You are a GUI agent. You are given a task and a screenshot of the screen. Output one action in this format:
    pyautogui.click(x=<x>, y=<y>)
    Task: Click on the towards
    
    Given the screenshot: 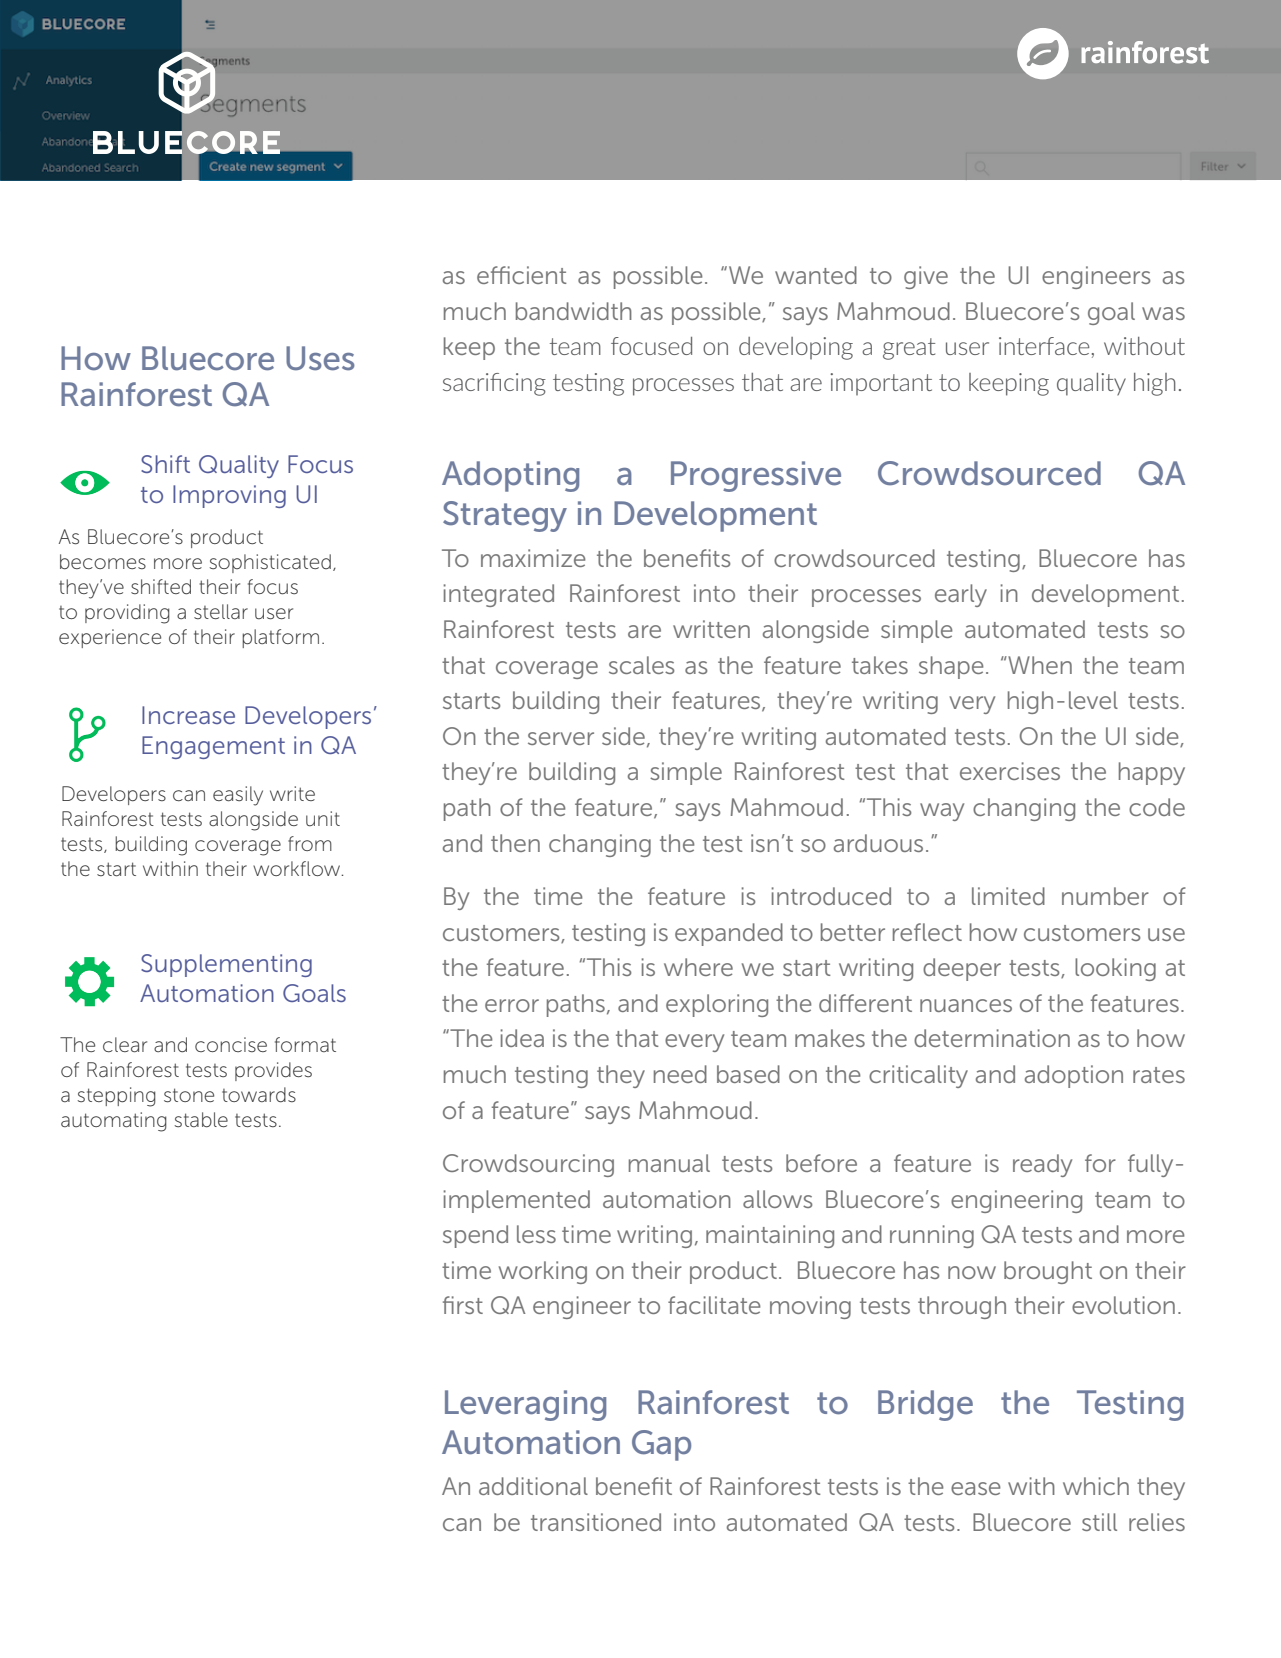 What is the action you would take?
    pyautogui.click(x=259, y=1095)
